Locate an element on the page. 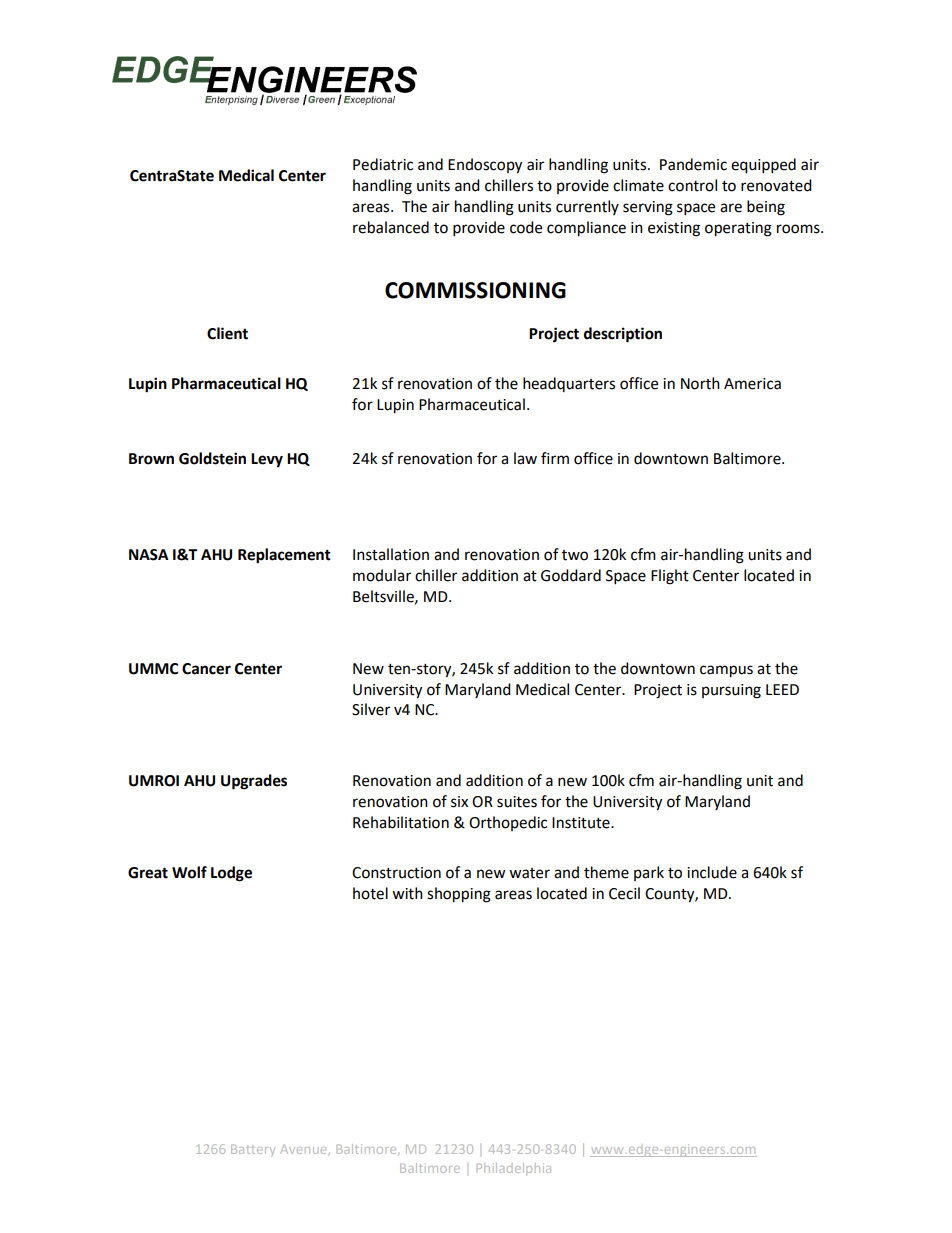  Cecil is located at coordinates (624, 893).
